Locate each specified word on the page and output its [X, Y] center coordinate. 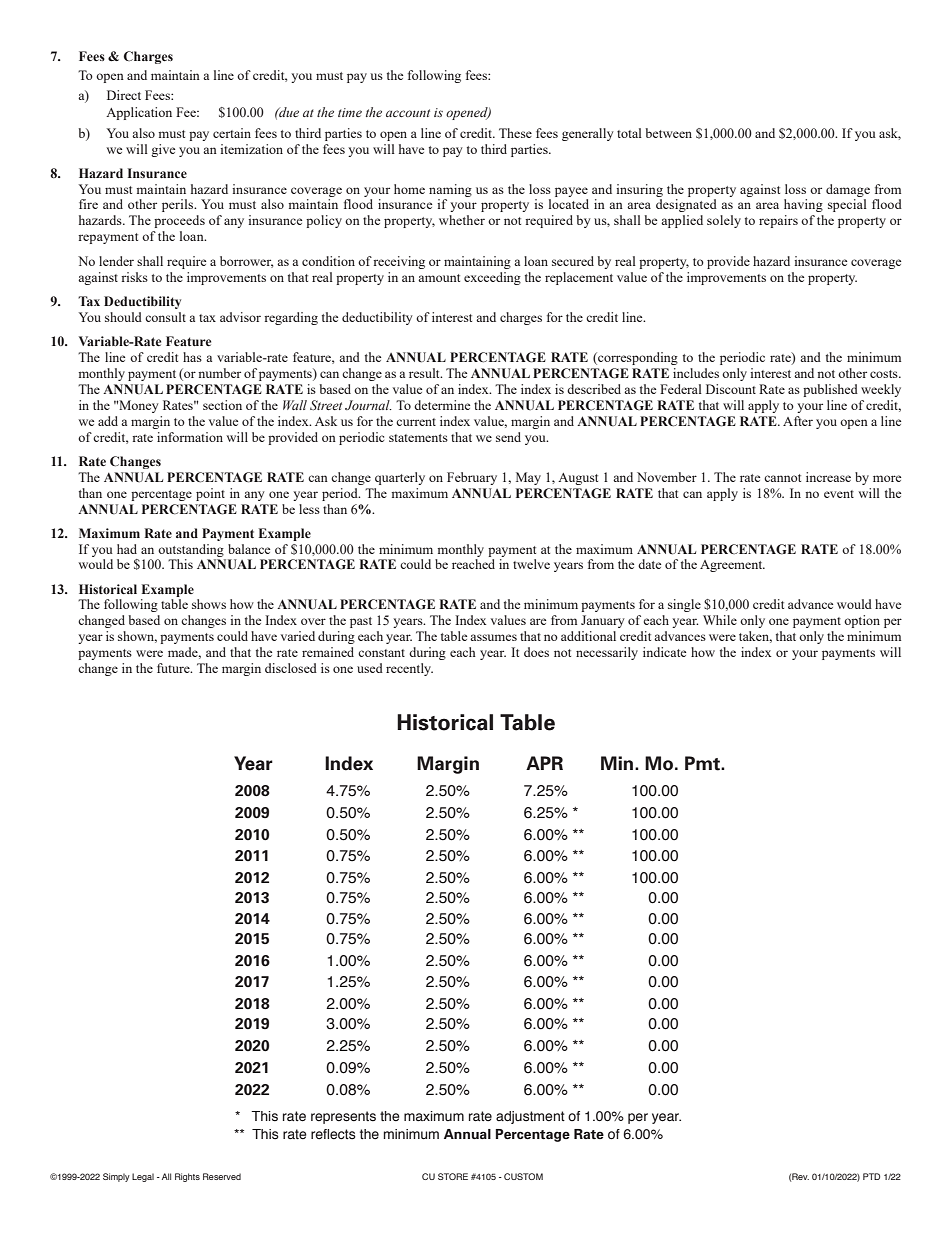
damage [848, 190]
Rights [187, 1177]
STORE [453, 1176]
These [515, 133]
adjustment [530, 1117]
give [163, 150]
